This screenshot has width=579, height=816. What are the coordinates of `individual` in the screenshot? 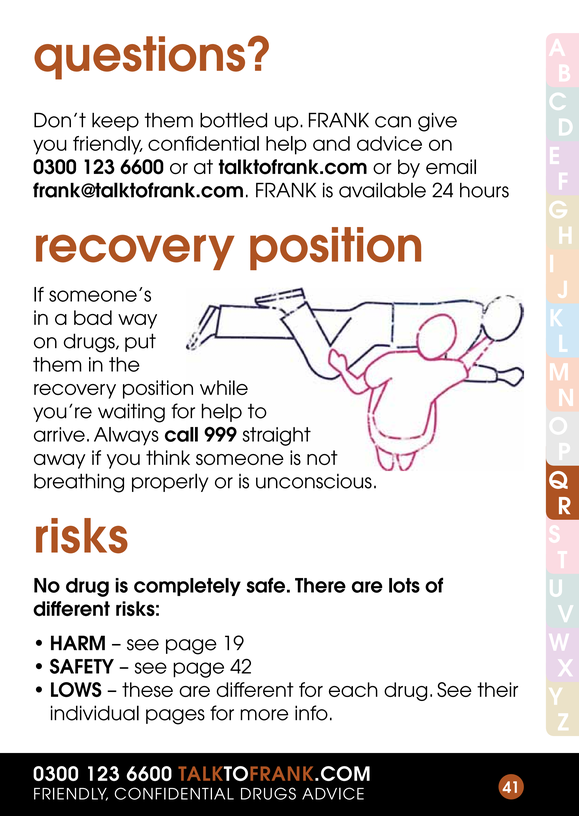 It's located at (95, 713).
